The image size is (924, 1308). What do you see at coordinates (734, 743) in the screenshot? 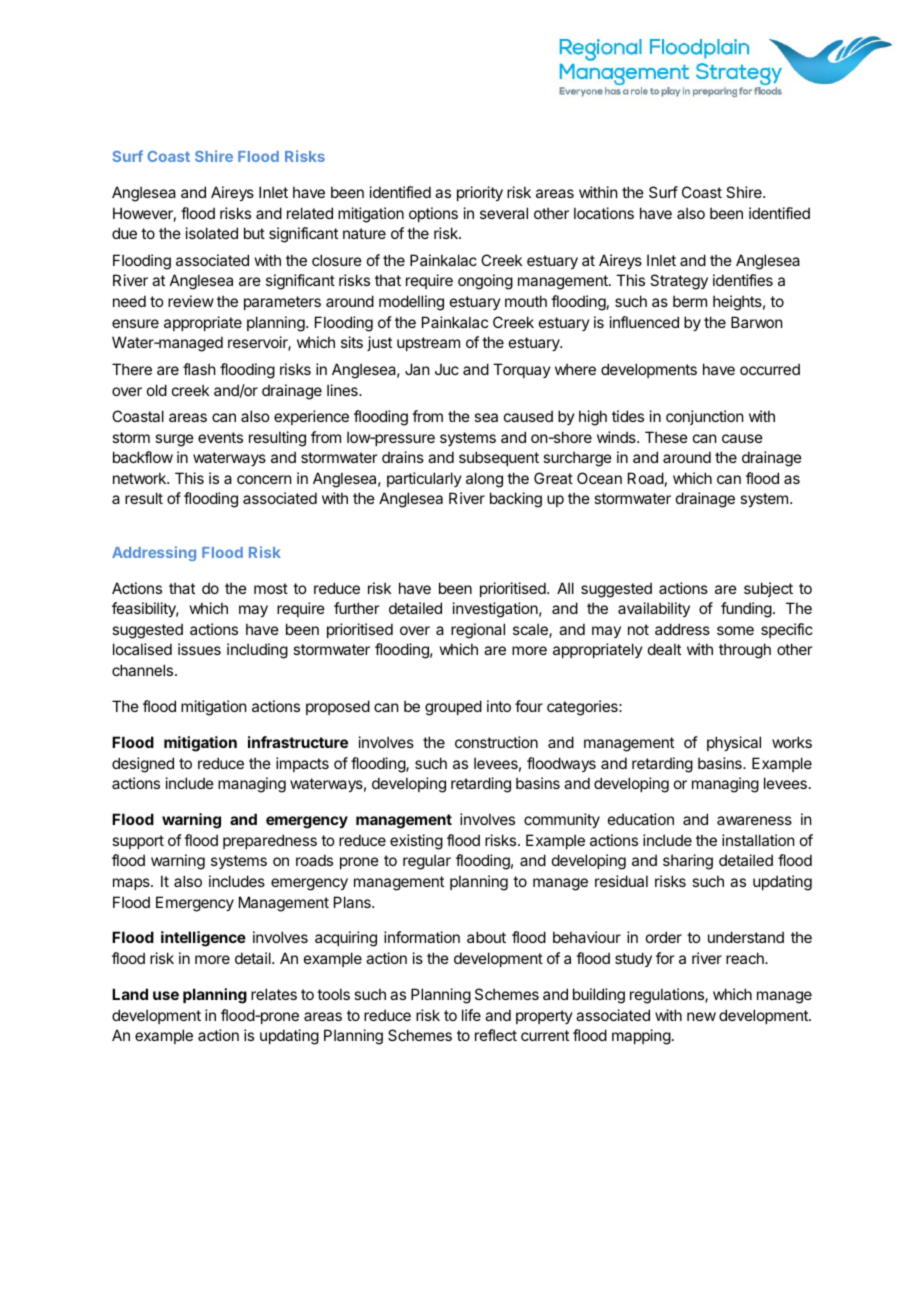
I see `physical` at bounding box center [734, 743].
